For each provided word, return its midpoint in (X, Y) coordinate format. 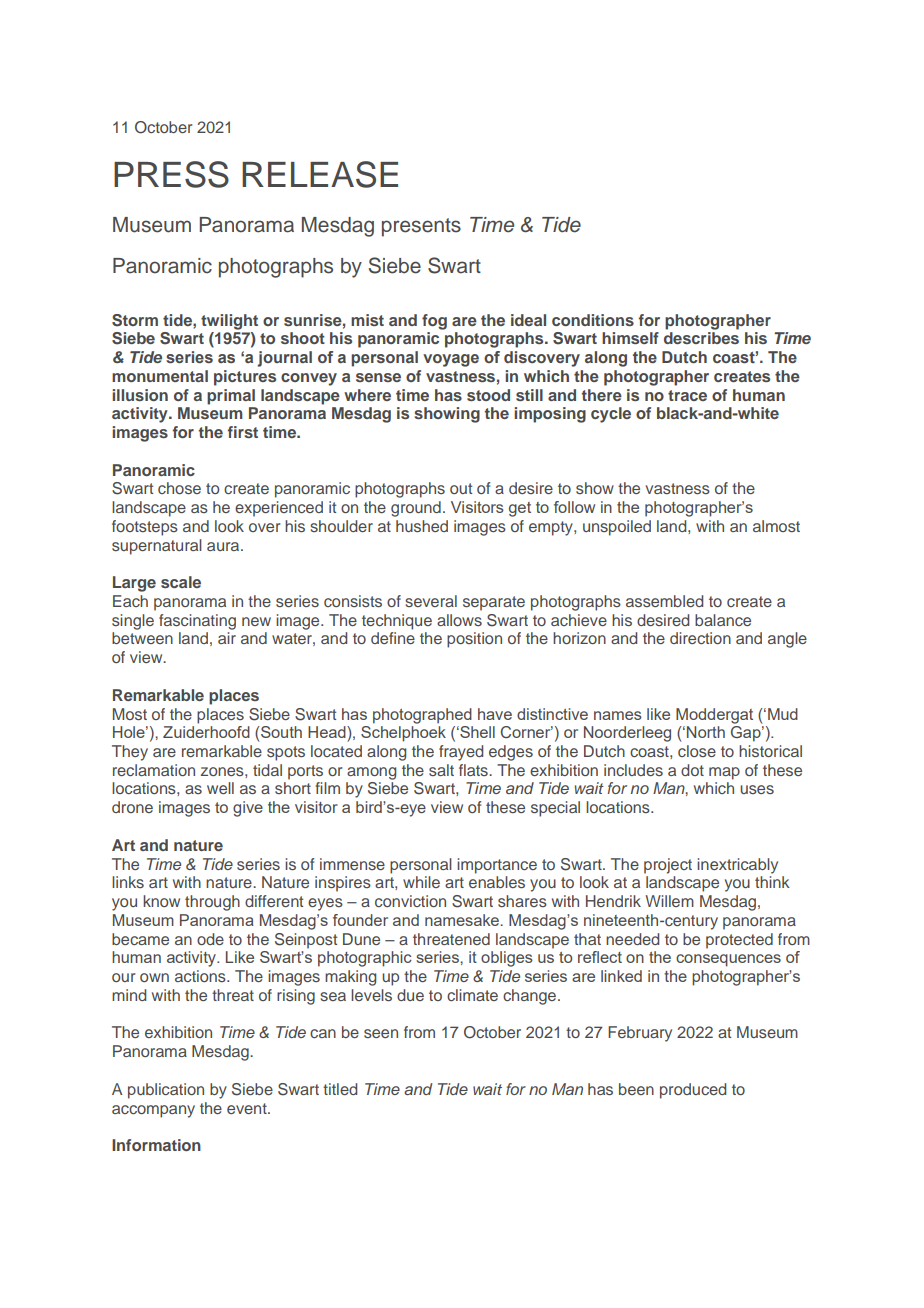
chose (179, 488)
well (220, 788)
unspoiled (617, 528)
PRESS (171, 174)
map (724, 773)
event (248, 1108)
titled (340, 1089)
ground (416, 509)
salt (441, 770)
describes (701, 338)
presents (421, 227)
